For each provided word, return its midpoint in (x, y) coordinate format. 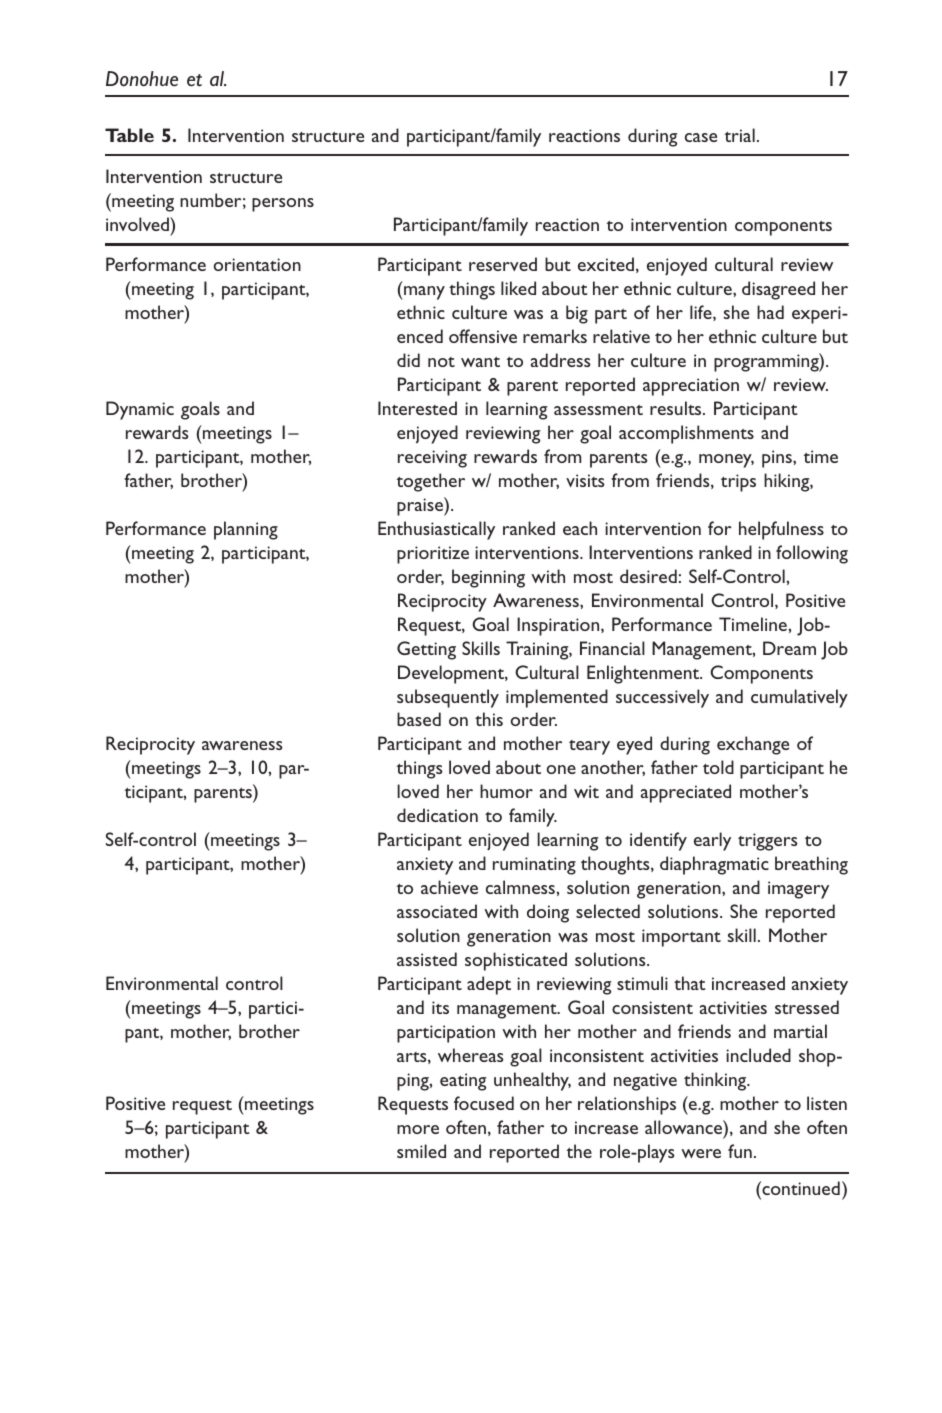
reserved (503, 264)
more (418, 1129)
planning (246, 530)
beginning (488, 578)
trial (739, 135)
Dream (789, 648)
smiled (421, 1151)
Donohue (142, 79)
